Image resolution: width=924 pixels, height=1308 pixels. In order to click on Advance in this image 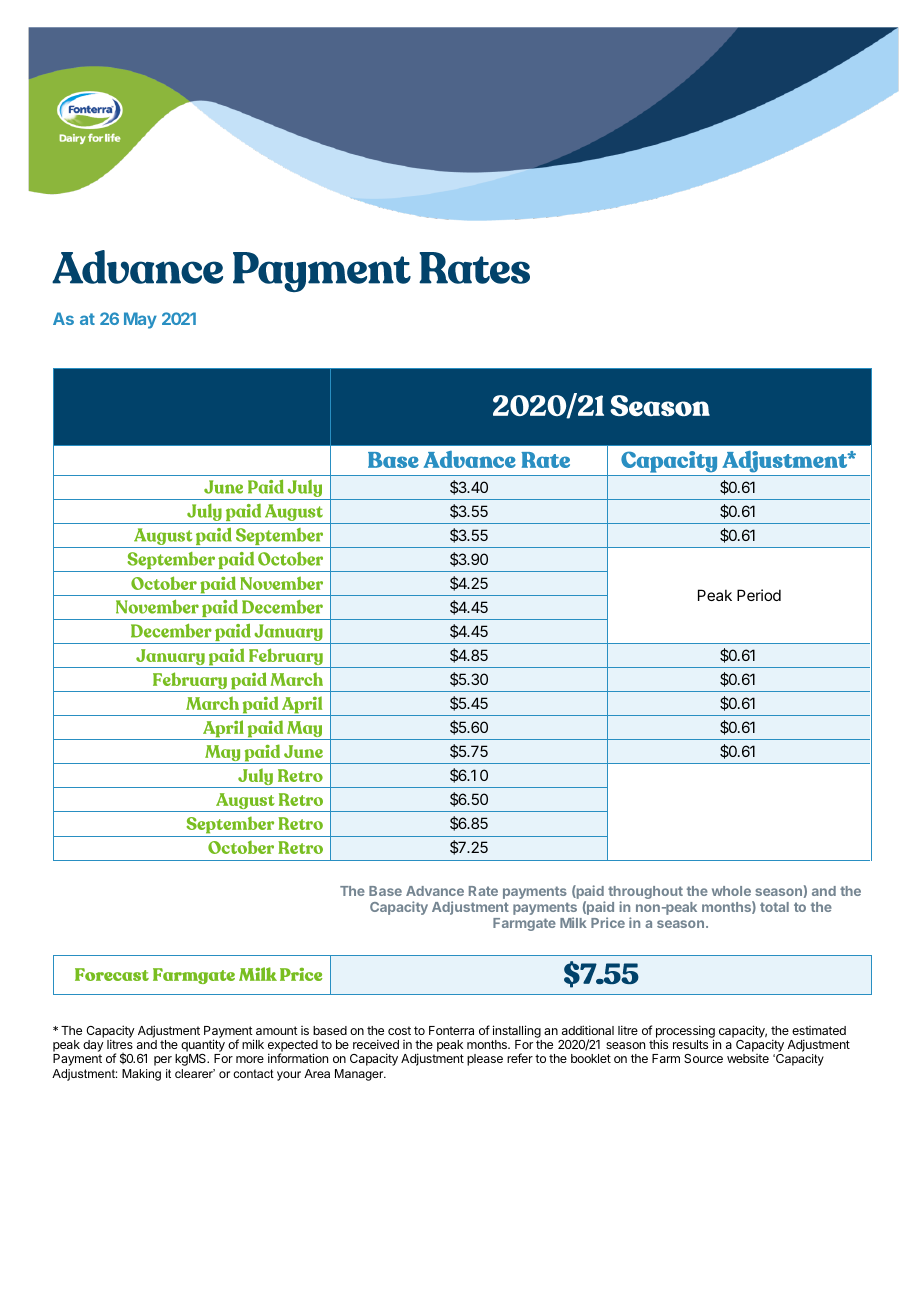, I will do `click(435, 891)`.
